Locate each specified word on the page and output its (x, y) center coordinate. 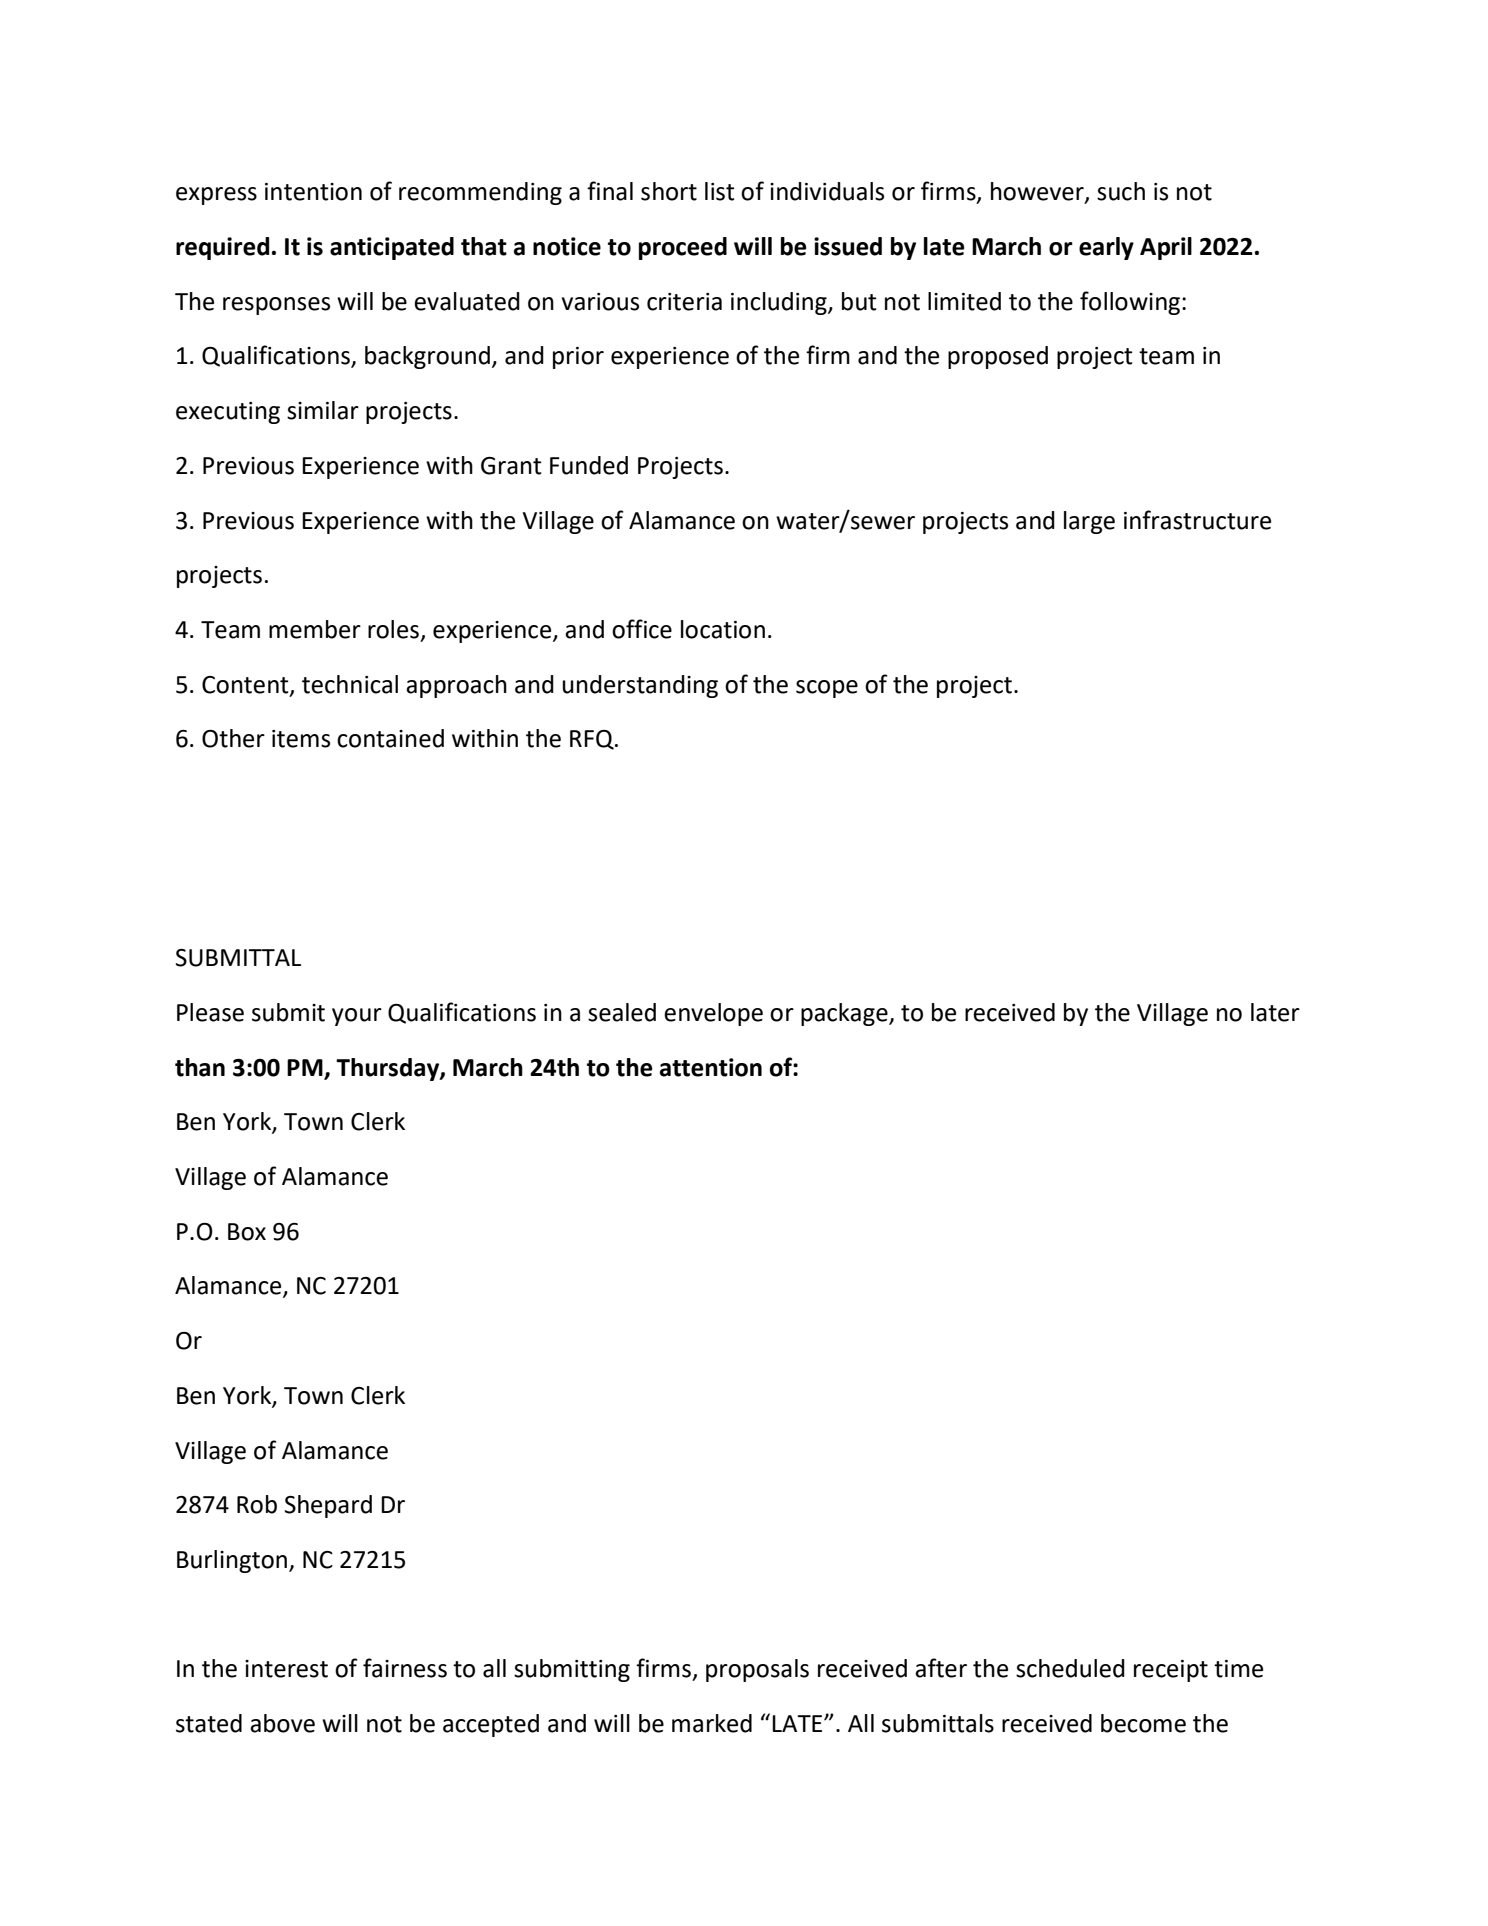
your (357, 1017)
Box (247, 1232)
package (845, 1014)
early (1106, 248)
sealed (622, 1012)
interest (286, 1669)
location (723, 629)
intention (313, 192)
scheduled (1070, 1668)
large (1089, 522)
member (315, 629)
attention (711, 1067)
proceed (683, 248)
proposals (757, 1670)
